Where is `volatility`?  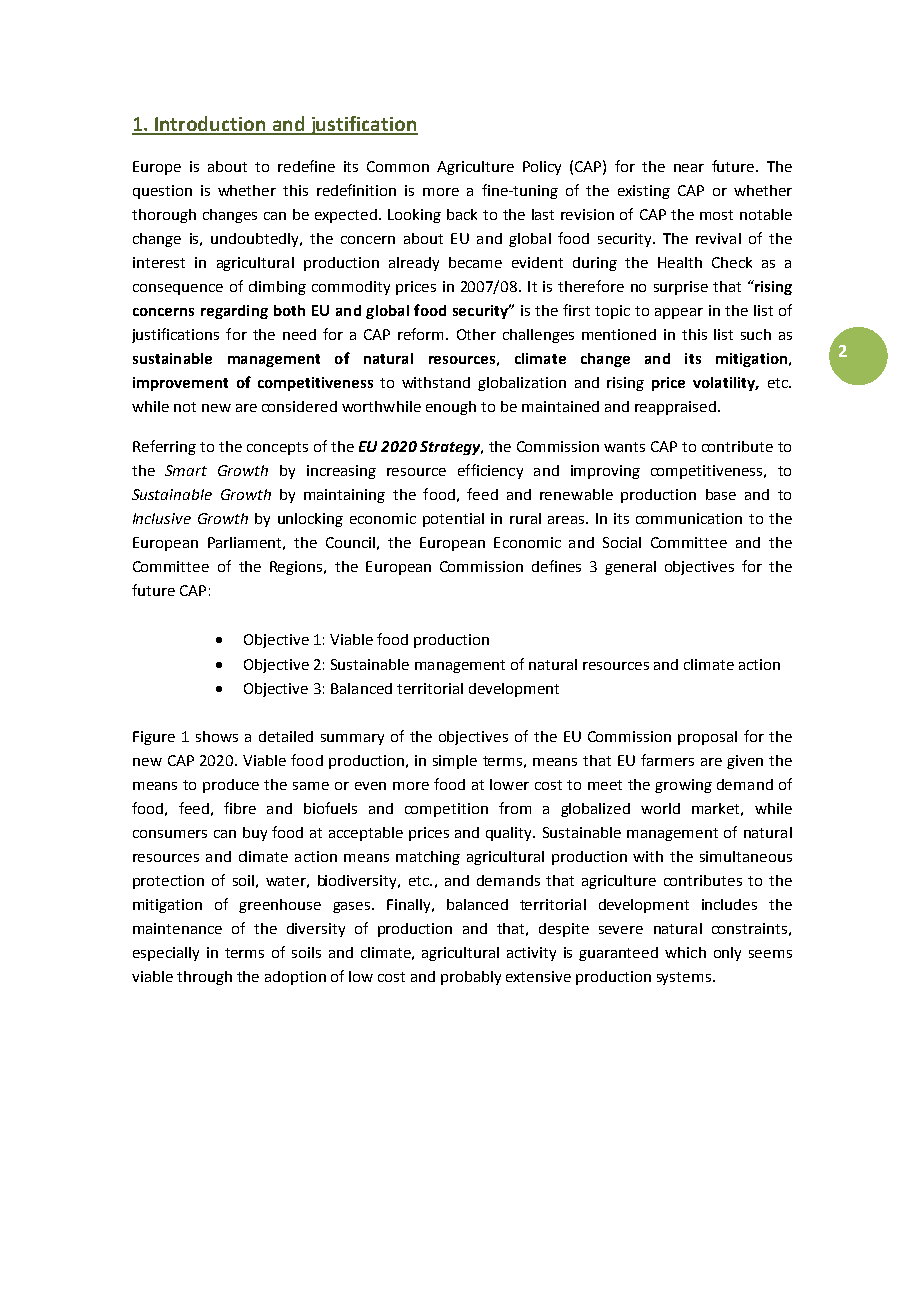 volatility is located at coordinates (725, 384).
